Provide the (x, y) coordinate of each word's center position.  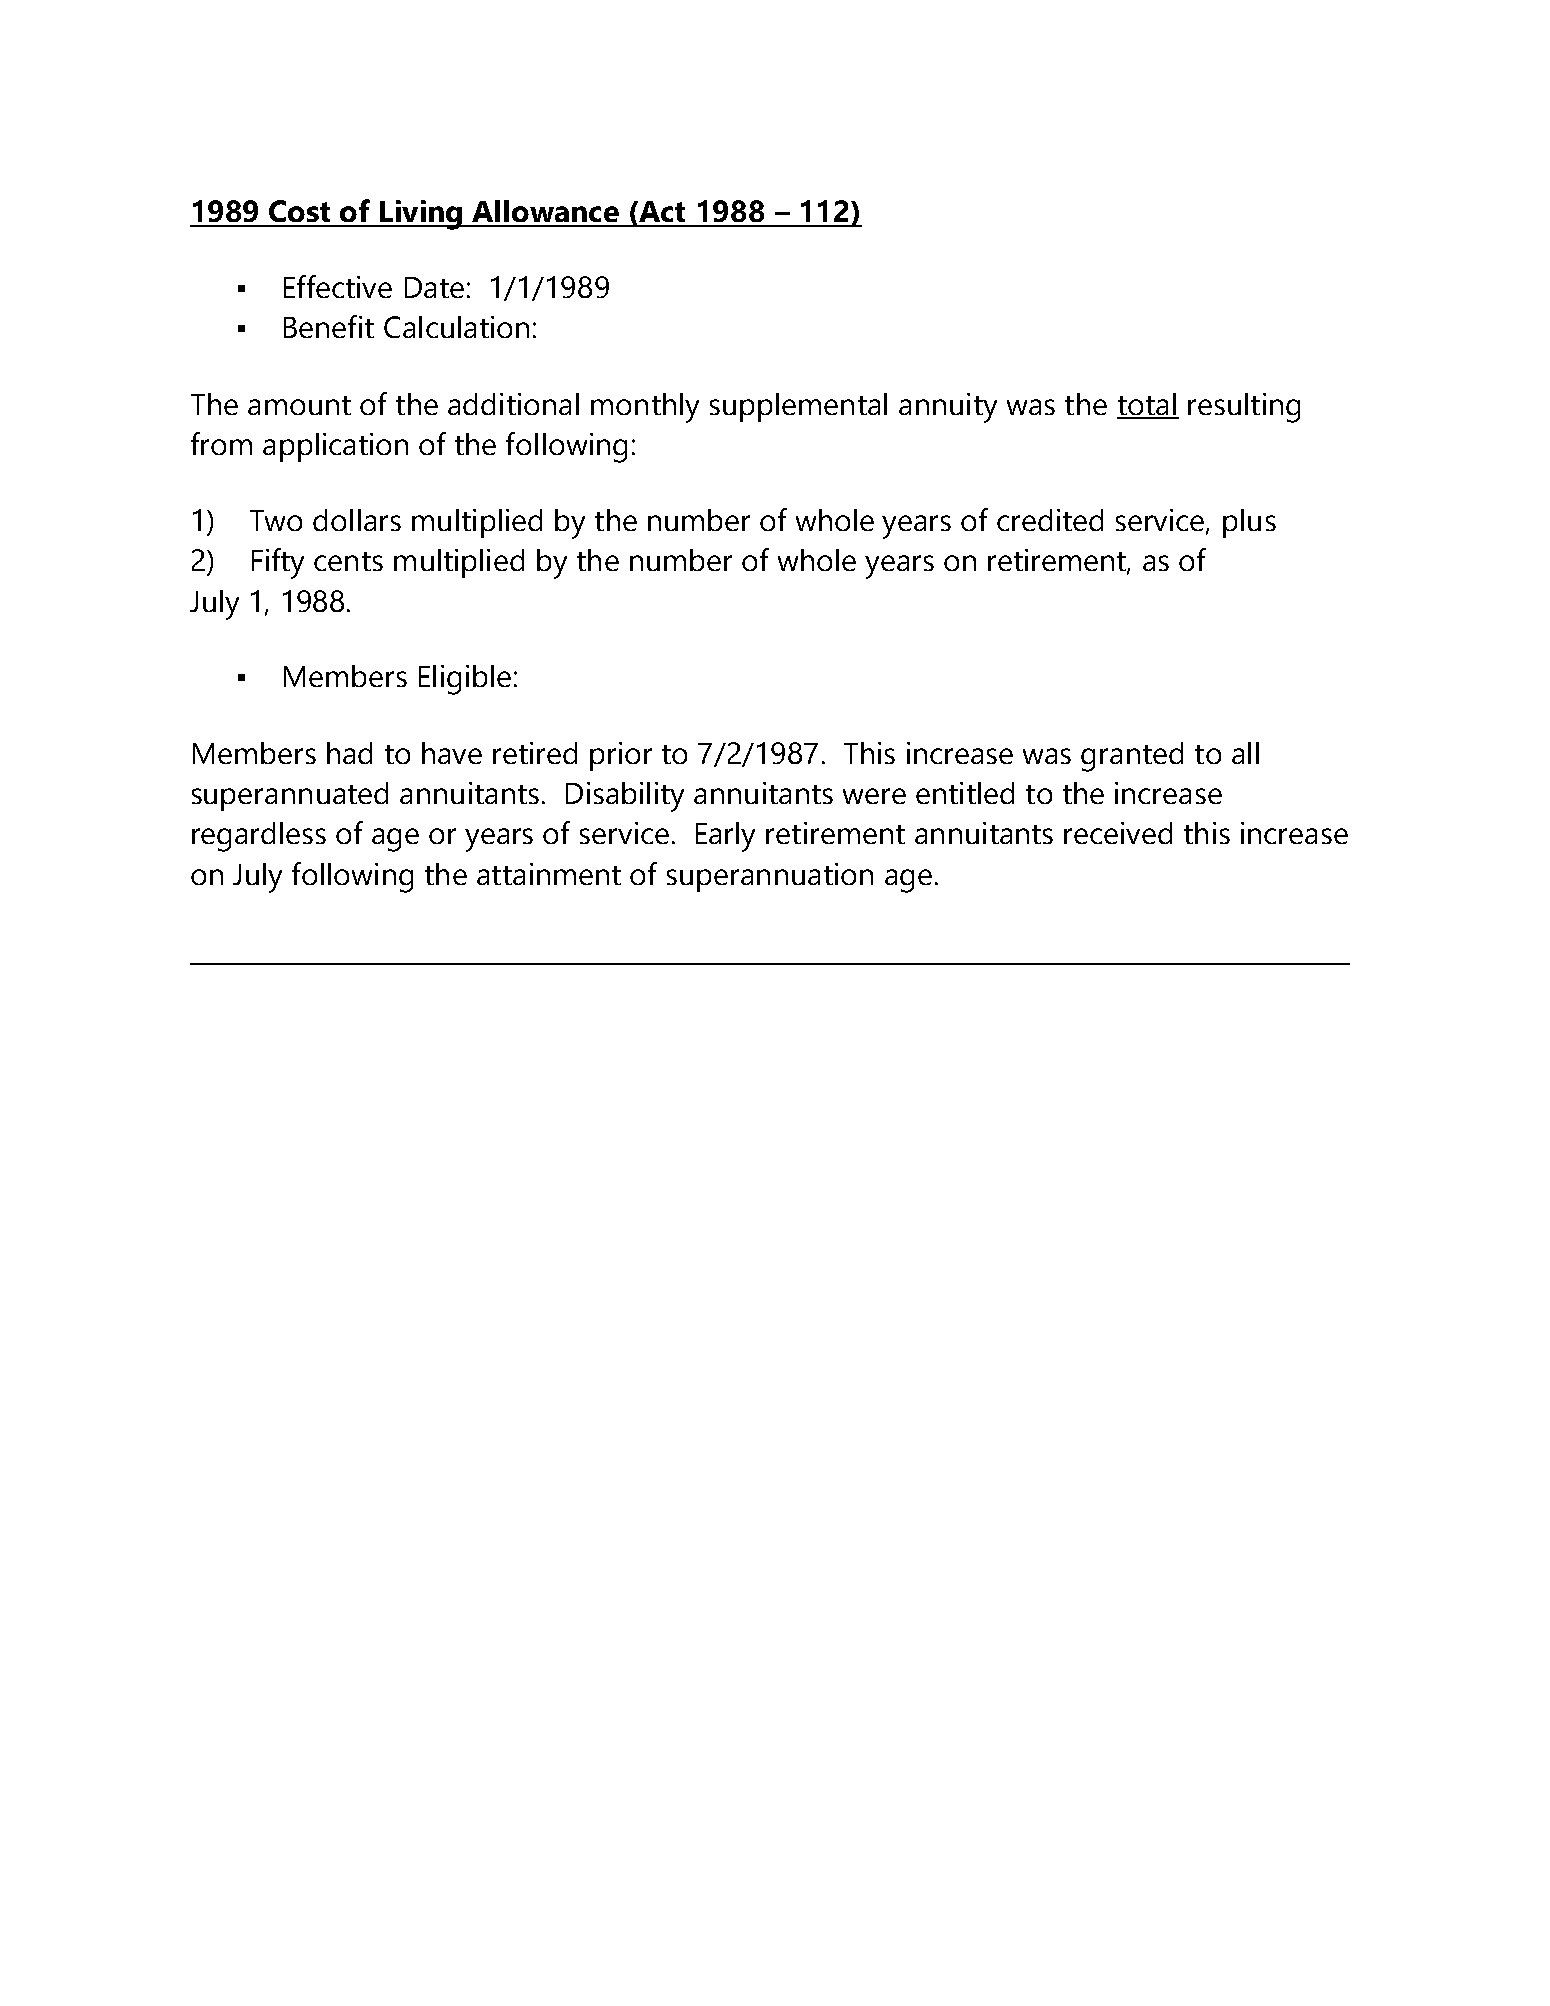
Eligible (465, 680)
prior (621, 756)
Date (434, 287)
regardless (259, 837)
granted (1132, 757)
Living (421, 215)
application (335, 447)
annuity (948, 408)
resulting (1244, 408)
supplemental (798, 407)
